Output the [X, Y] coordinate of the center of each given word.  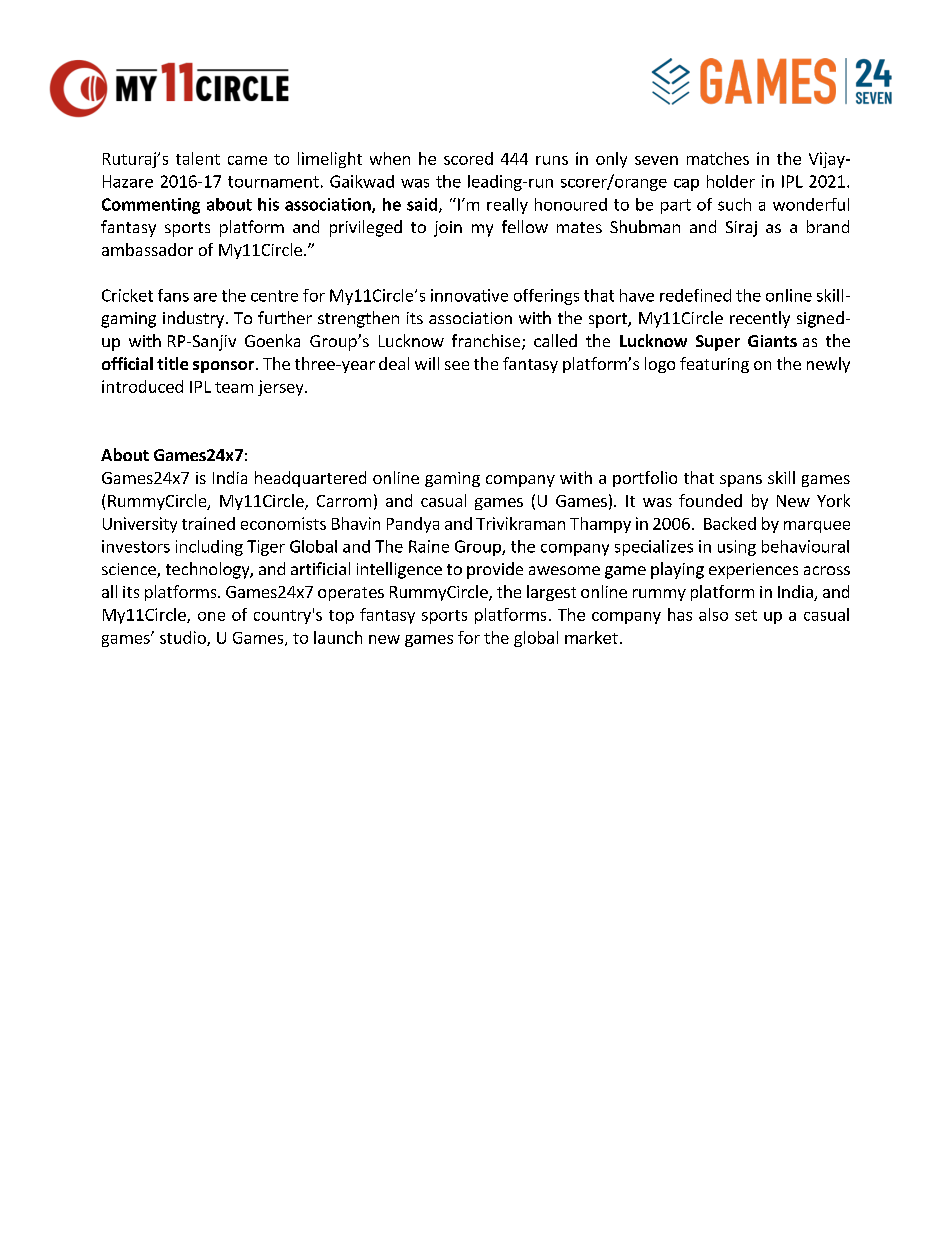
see [457, 365]
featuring [714, 365]
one [211, 616]
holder [731, 181]
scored [468, 158]
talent [198, 158]
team [234, 387]
